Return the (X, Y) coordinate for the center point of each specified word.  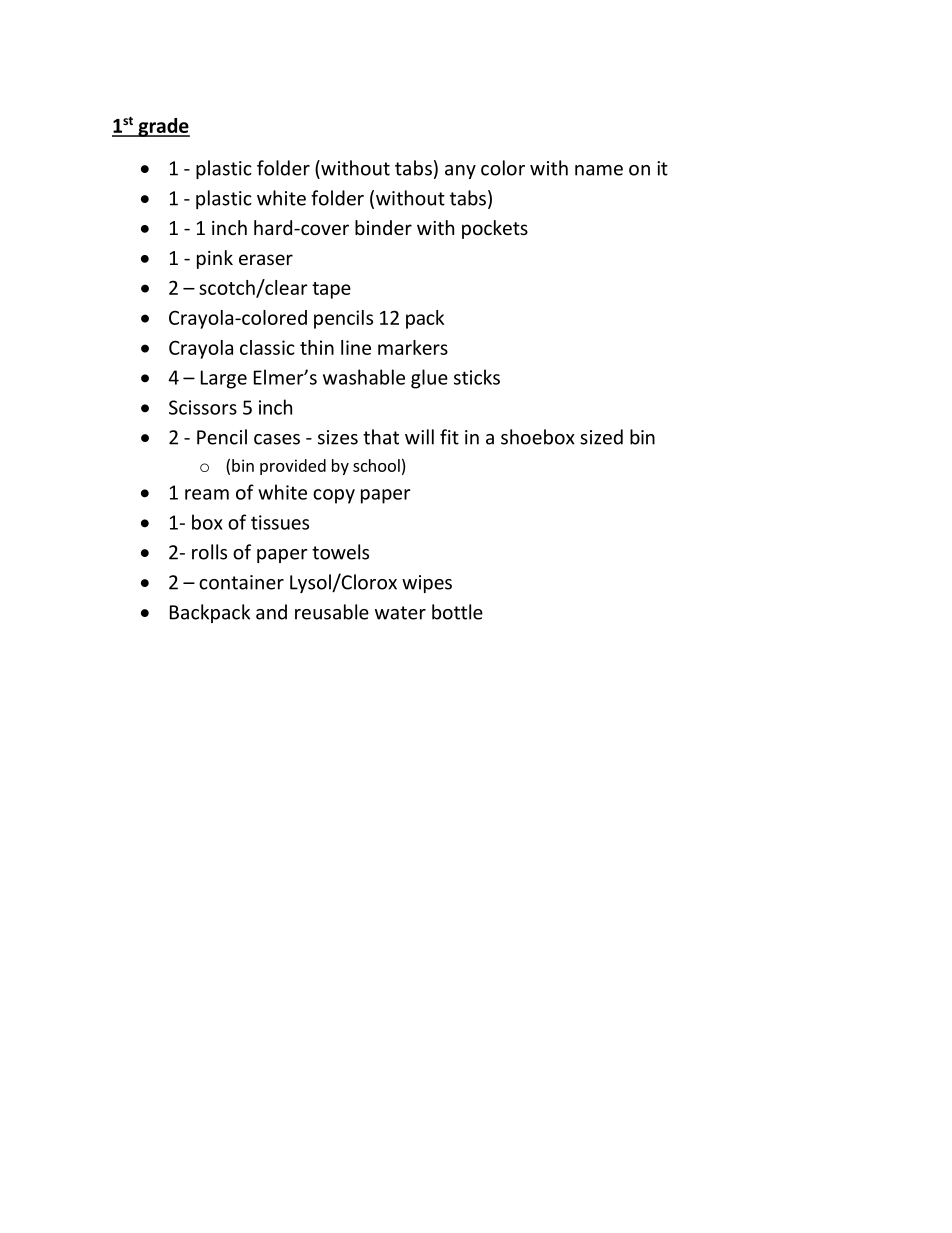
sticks (477, 377)
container (241, 582)
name (599, 170)
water (400, 613)
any (460, 172)
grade (163, 127)
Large (224, 379)
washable (364, 377)
